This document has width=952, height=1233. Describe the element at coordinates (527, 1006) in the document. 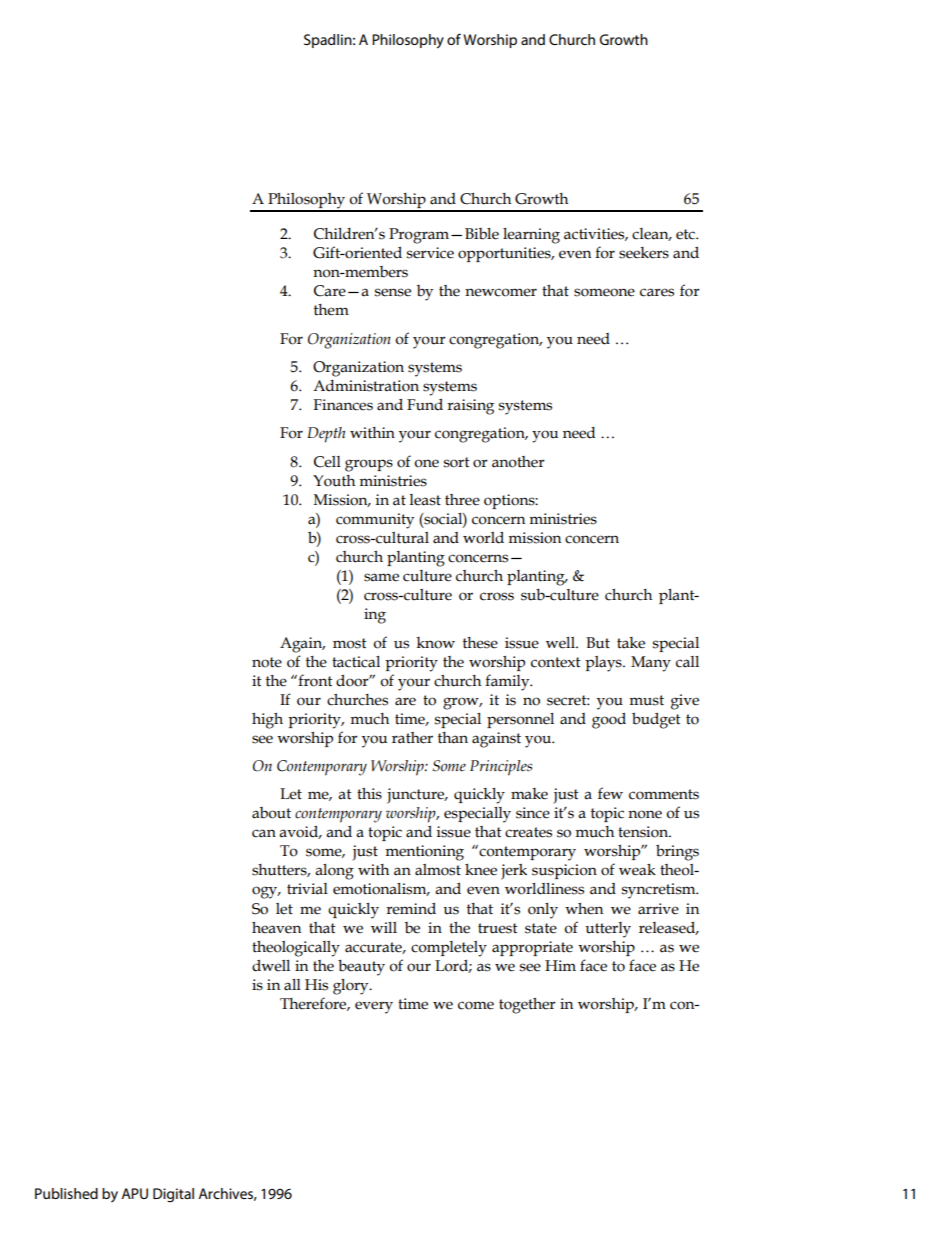

I see `together` at that location.
